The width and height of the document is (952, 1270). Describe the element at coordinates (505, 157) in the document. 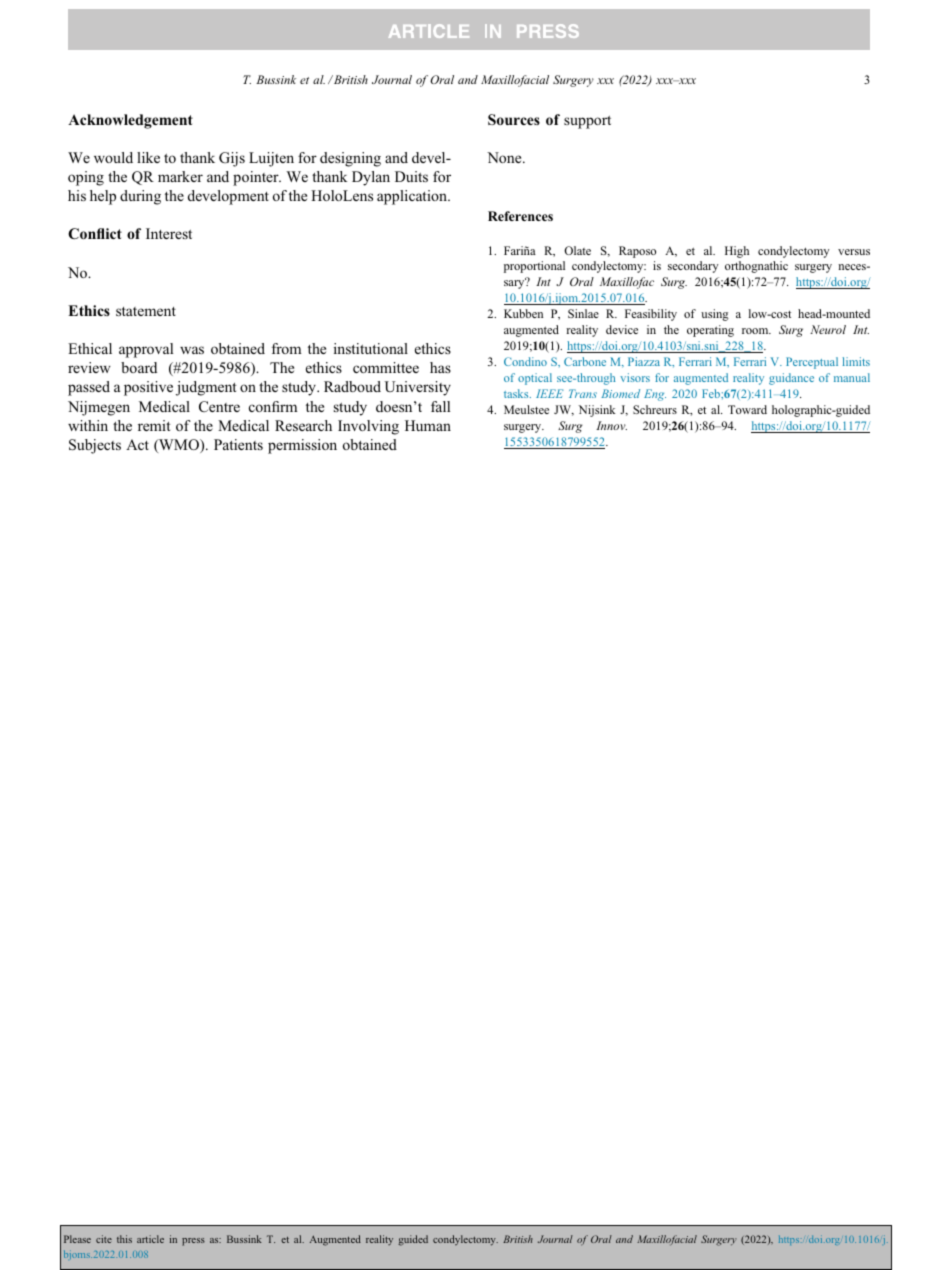

I see `None` at that location.
